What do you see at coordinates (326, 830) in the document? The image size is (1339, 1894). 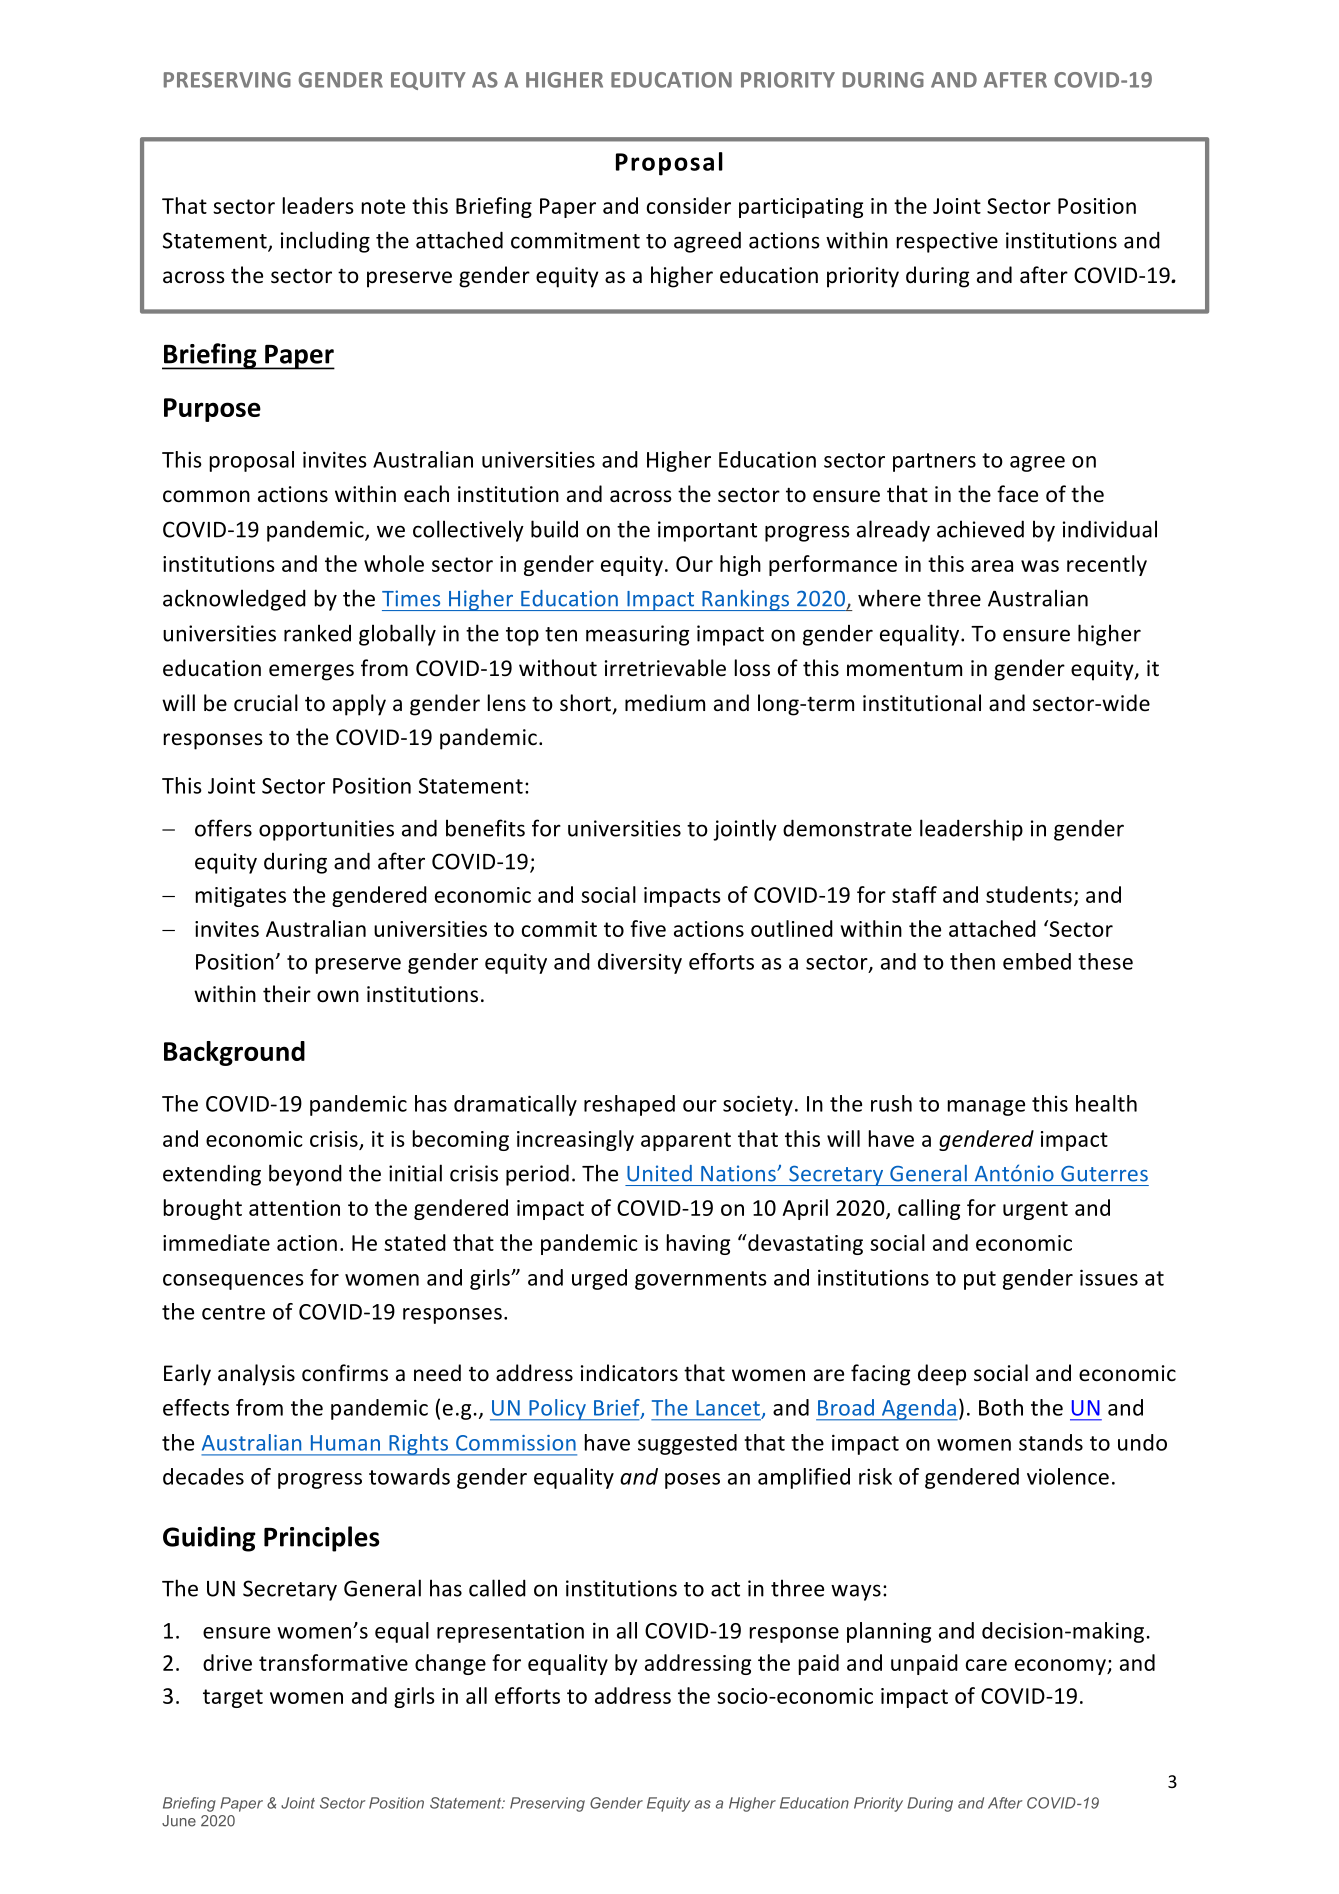 I see `opportunities` at bounding box center [326, 830].
